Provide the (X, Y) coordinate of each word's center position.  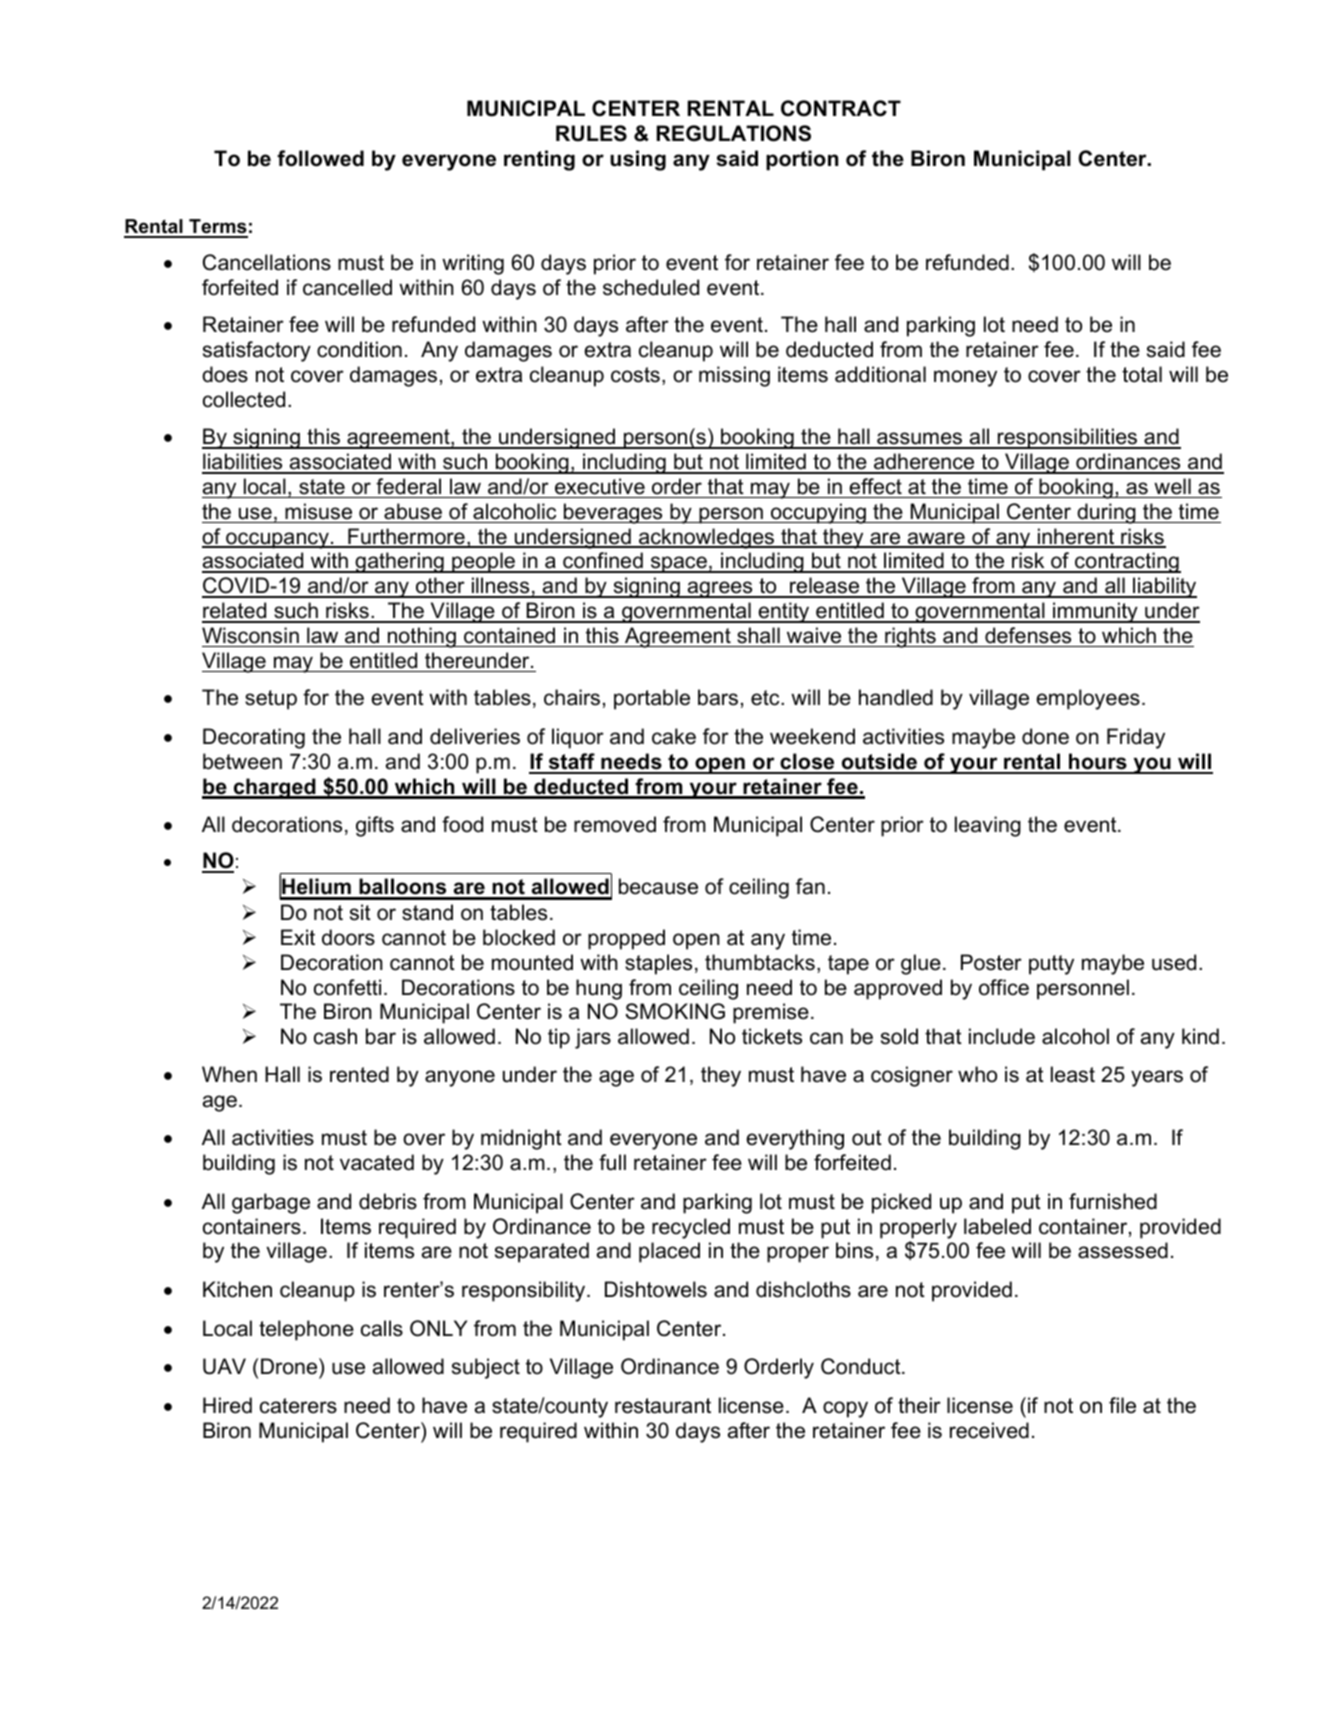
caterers (298, 1406)
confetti (347, 987)
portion (802, 160)
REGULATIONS (734, 133)
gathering (399, 562)
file (1122, 1405)
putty (1051, 965)
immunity (1095, 612)
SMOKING (675, 1011)
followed (320, 158)
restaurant (663, 1406)
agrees (720, 589)
